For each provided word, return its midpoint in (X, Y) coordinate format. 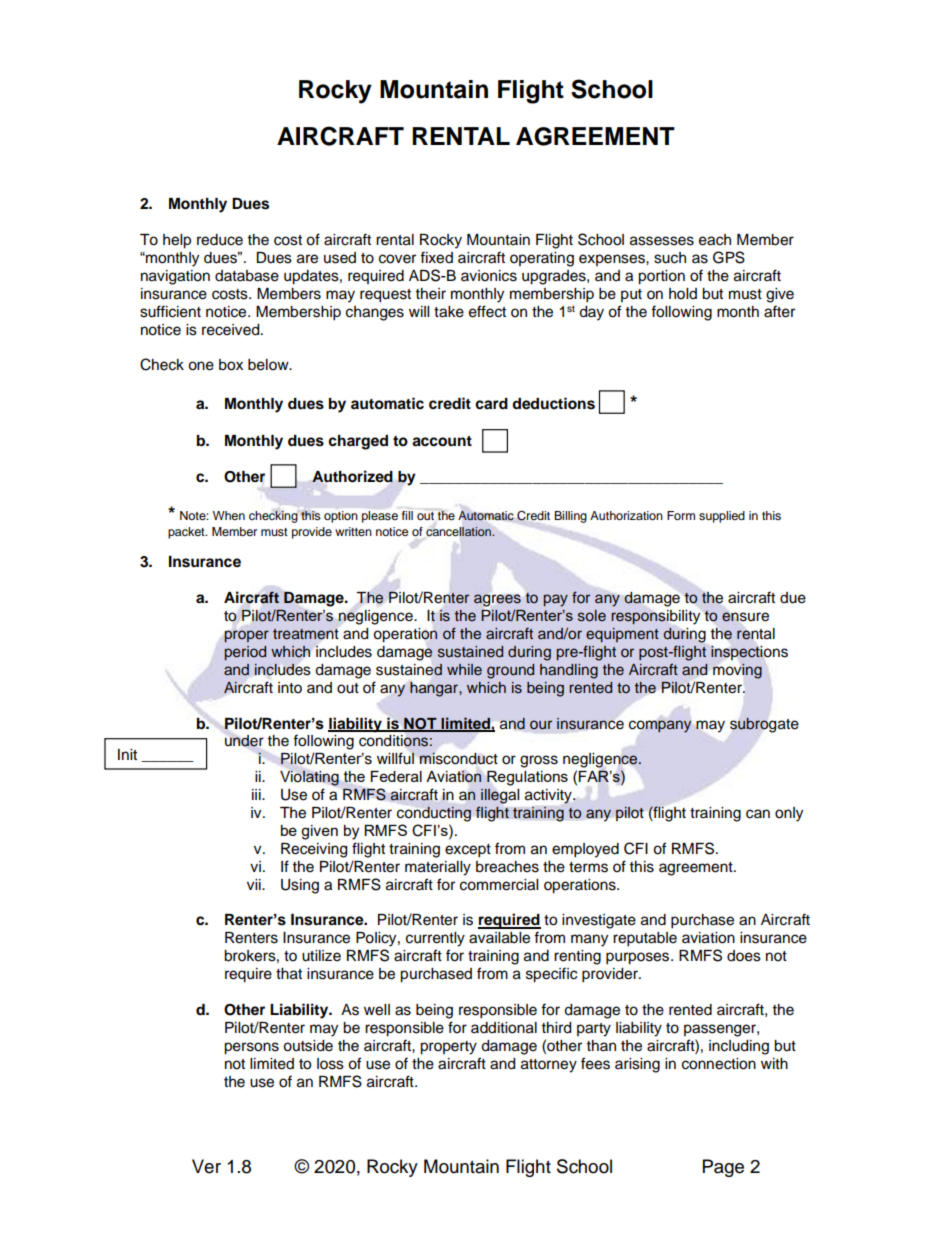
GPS (729, 257)
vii (255, 884)
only (789, 814)
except (468, 851)
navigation (175, 277)
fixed (436, 257)
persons (251, 1048)
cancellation (459, 532)
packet (187, 533)
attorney (549, 1066)
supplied (722, 517)
